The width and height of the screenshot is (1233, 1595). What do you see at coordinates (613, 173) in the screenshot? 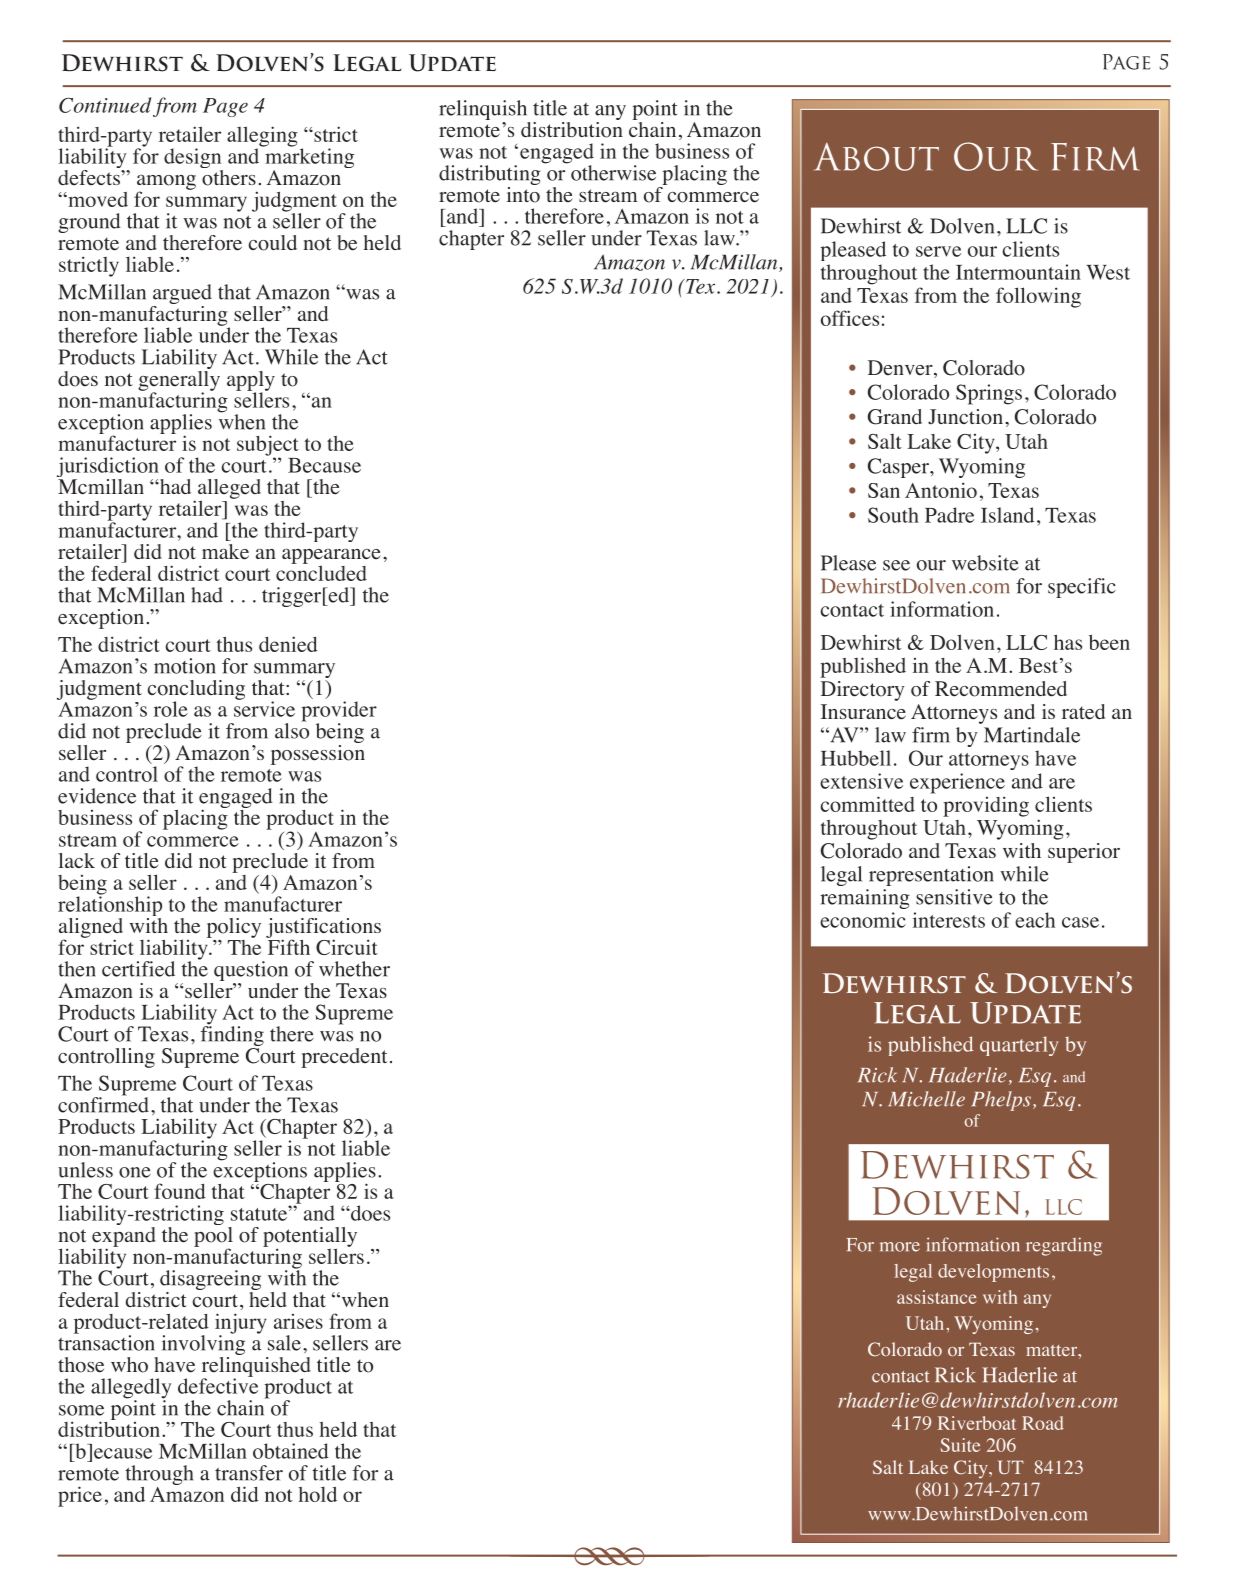
I see `otherwise` at bounding box center [613, 173].
